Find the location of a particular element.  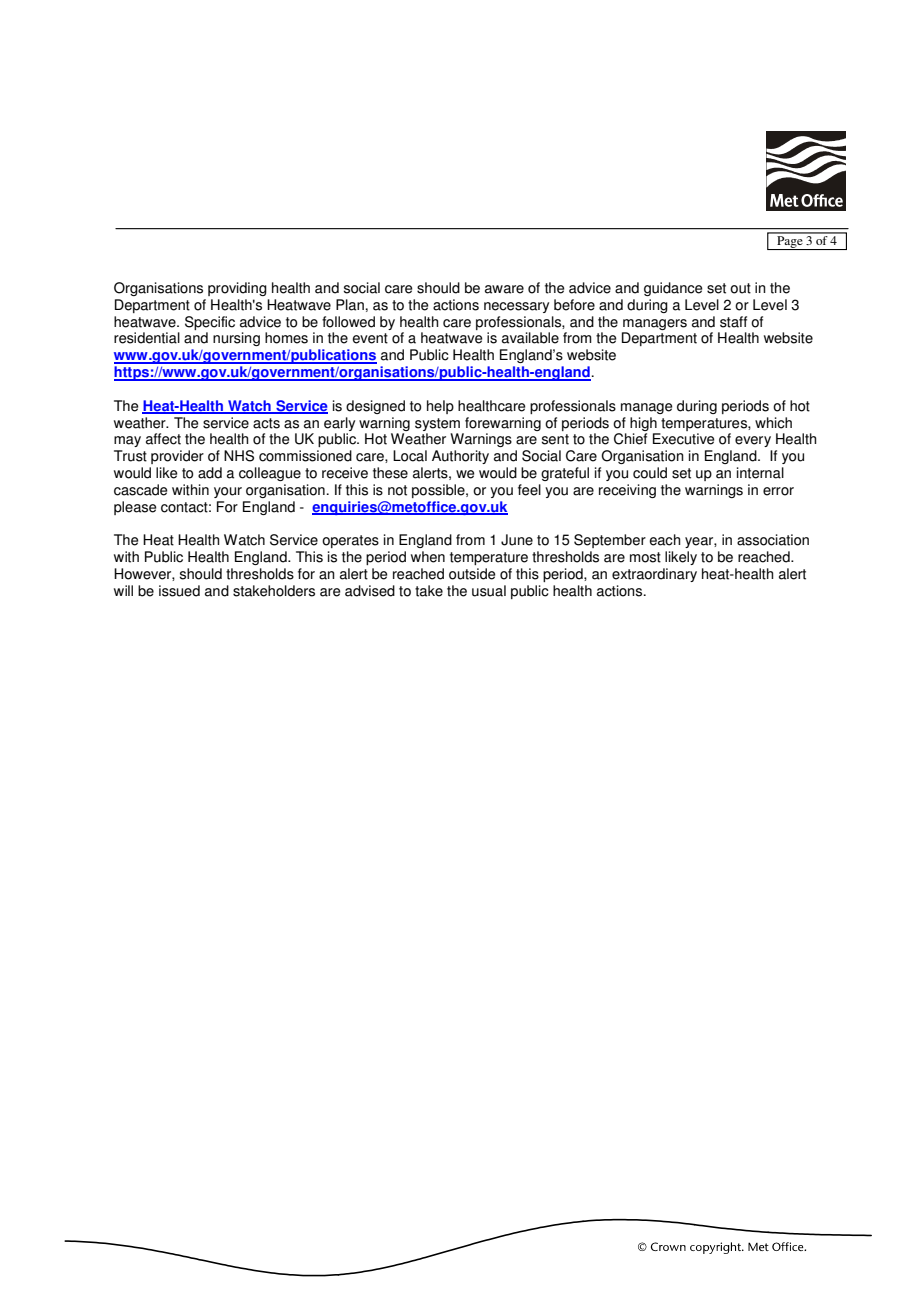

issued is located at coordinates (179, 591).
